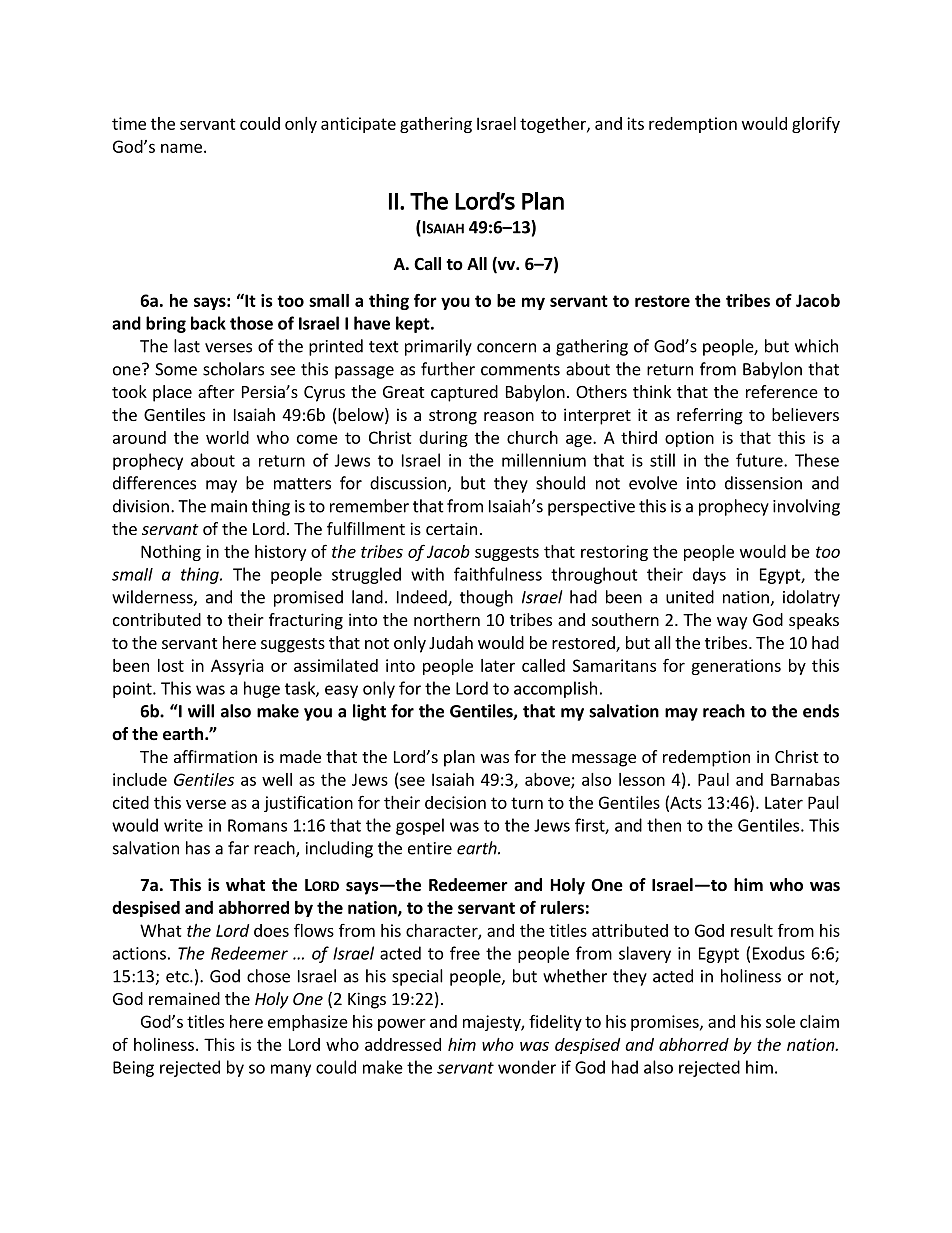 The width and height of the screenshot is (952, 1233). Describe the element at coordinates (238, 848) in the screenshot. I see `far` at that location.
